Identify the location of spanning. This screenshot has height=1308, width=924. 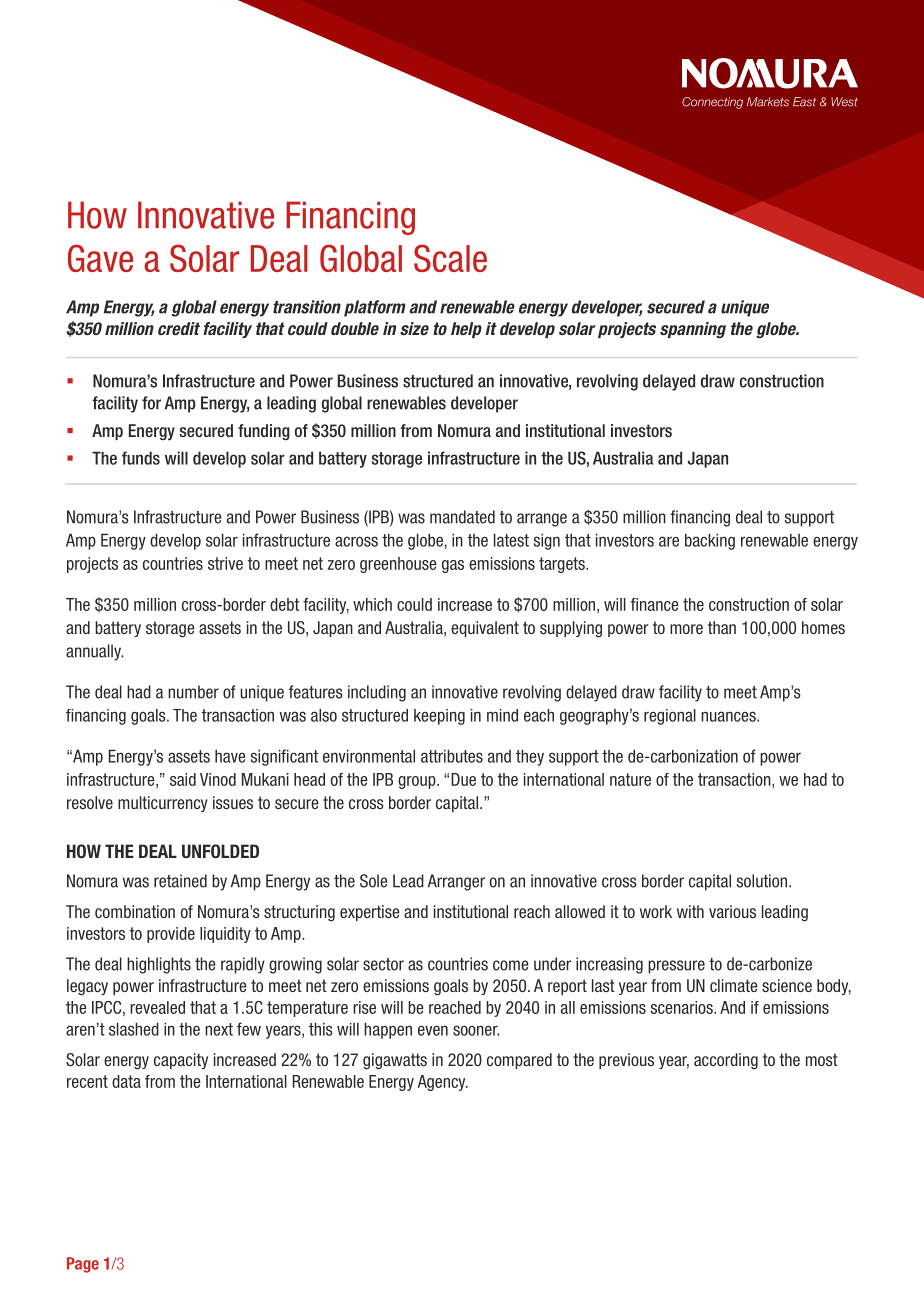
(693, 330).
